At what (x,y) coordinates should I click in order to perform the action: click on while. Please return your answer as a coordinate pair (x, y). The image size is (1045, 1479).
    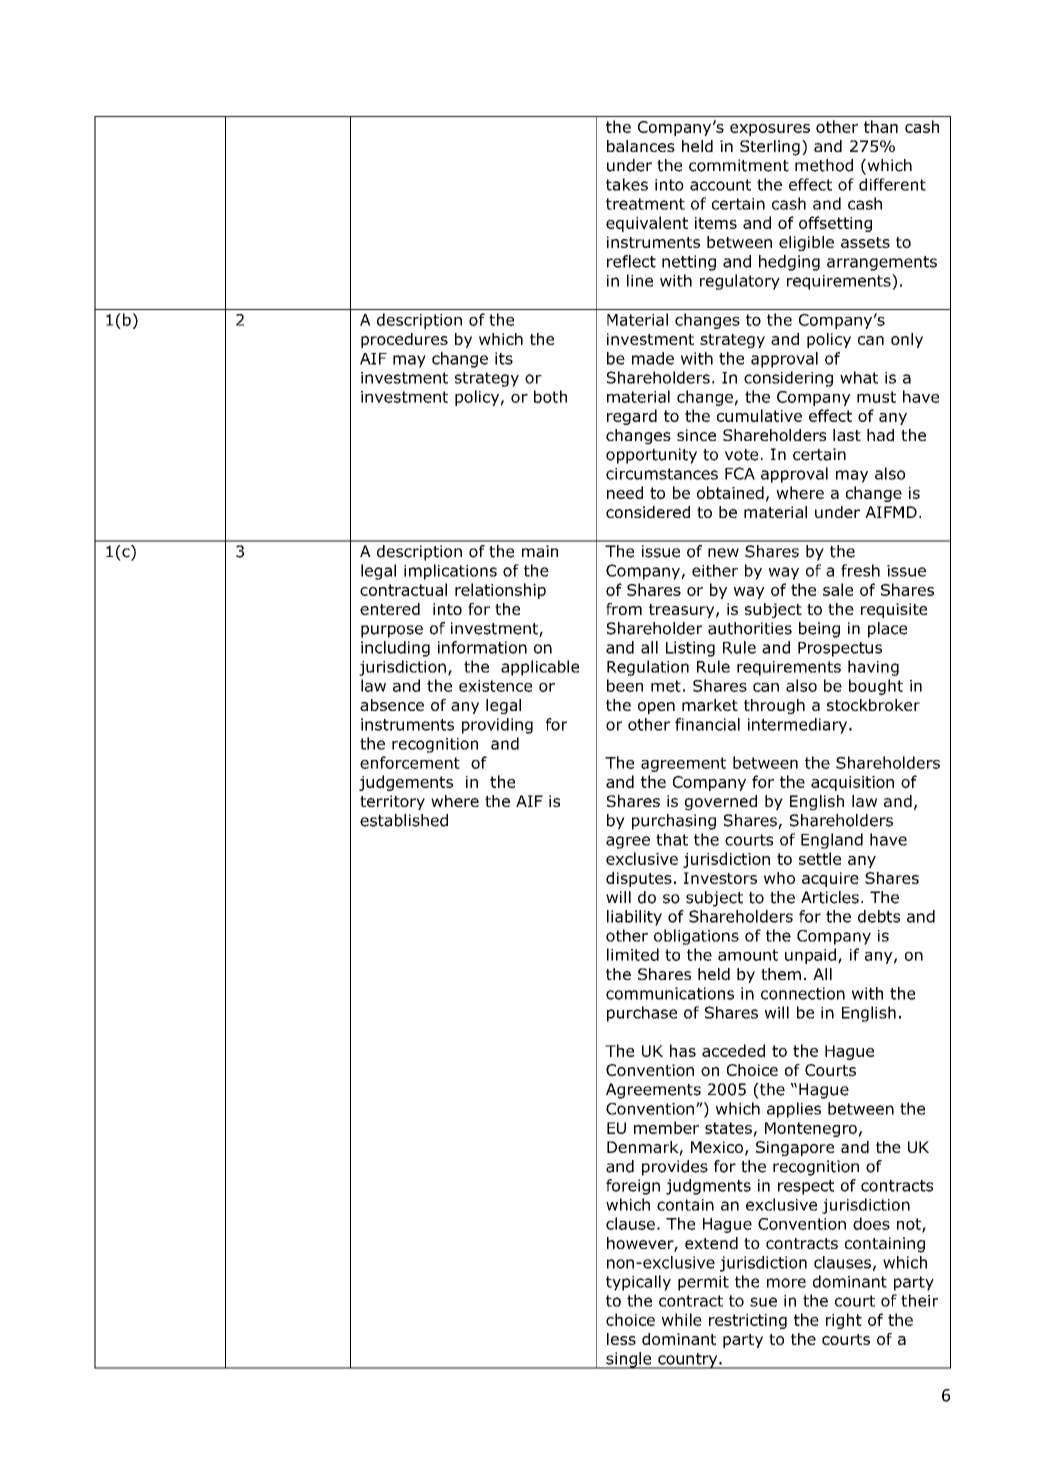
    Looking at the image, I should click on (682, 1319).
